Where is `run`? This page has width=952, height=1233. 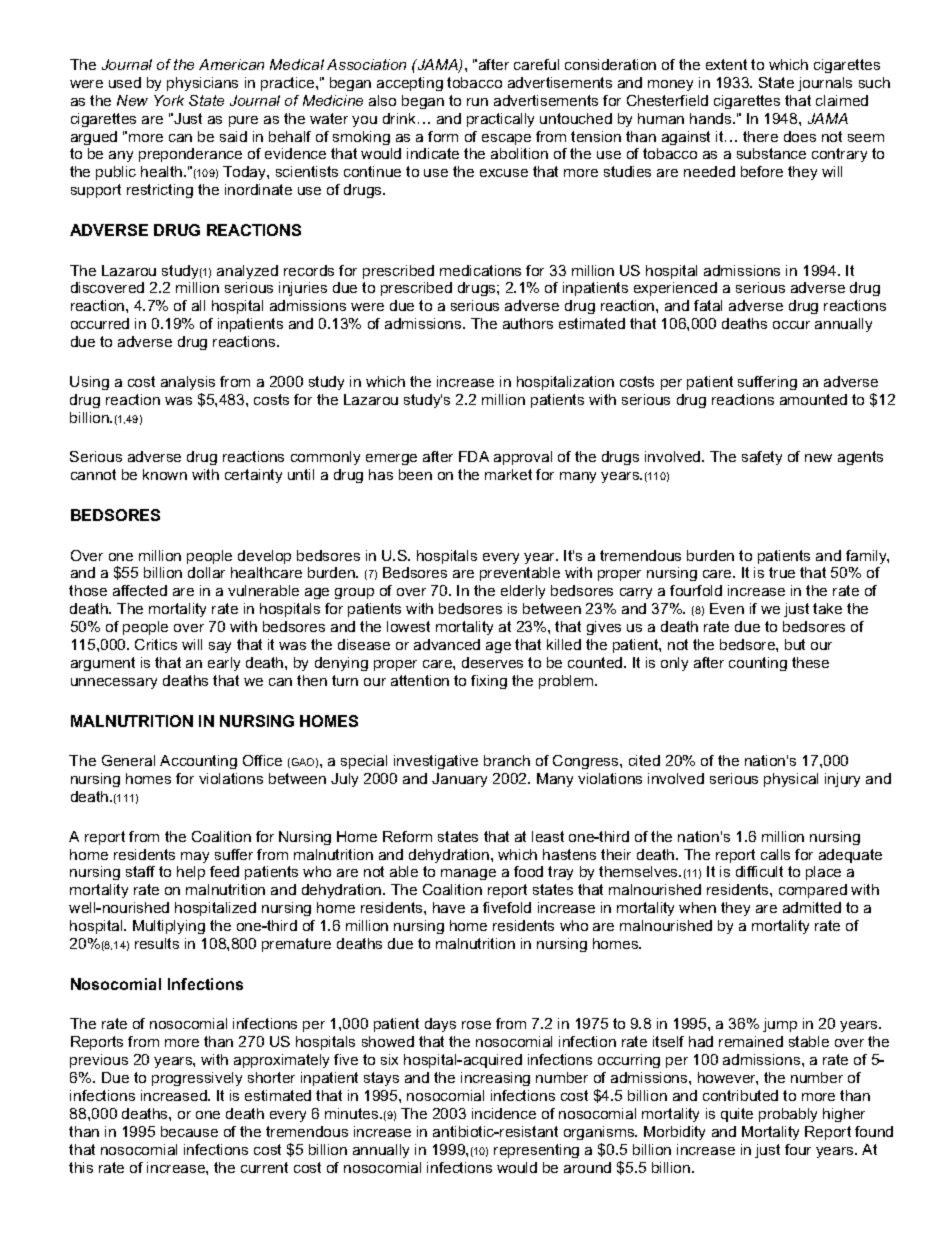 run is located at coordinates (477, 102).
